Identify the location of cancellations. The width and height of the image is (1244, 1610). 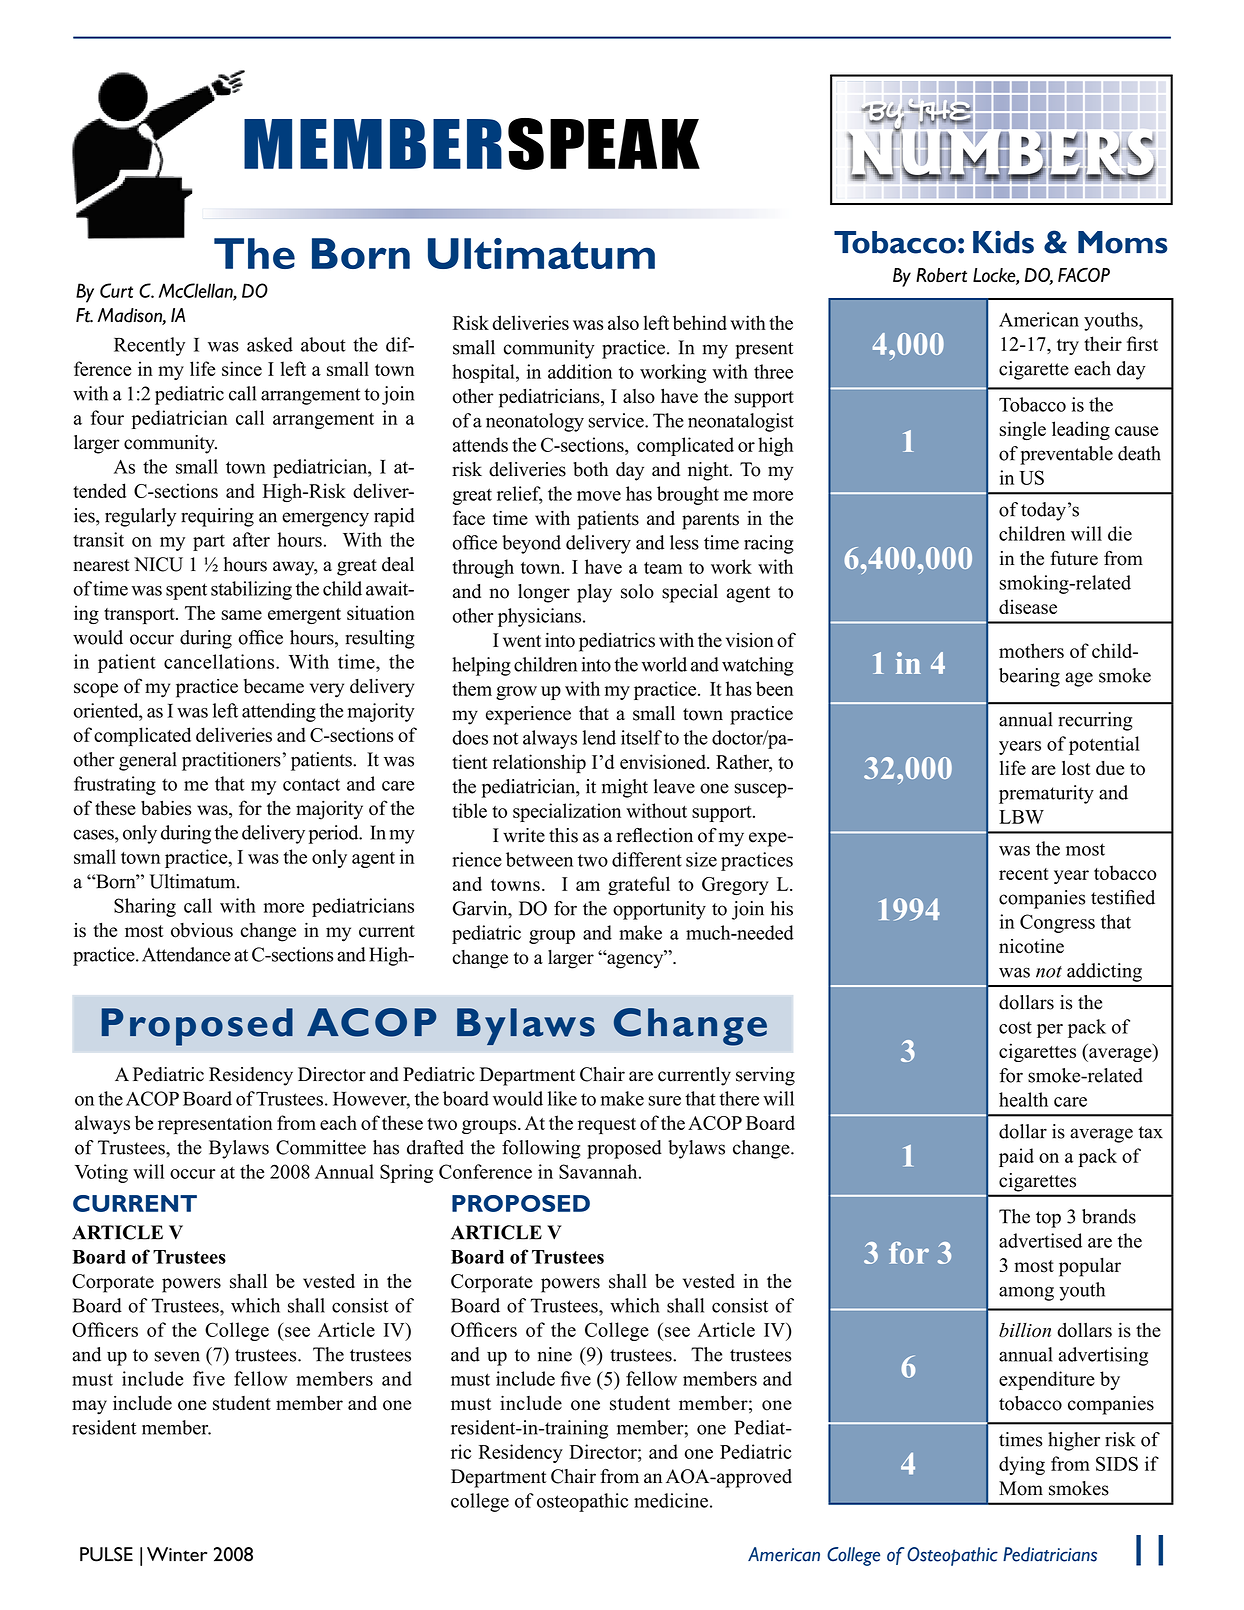
(219, 661).
